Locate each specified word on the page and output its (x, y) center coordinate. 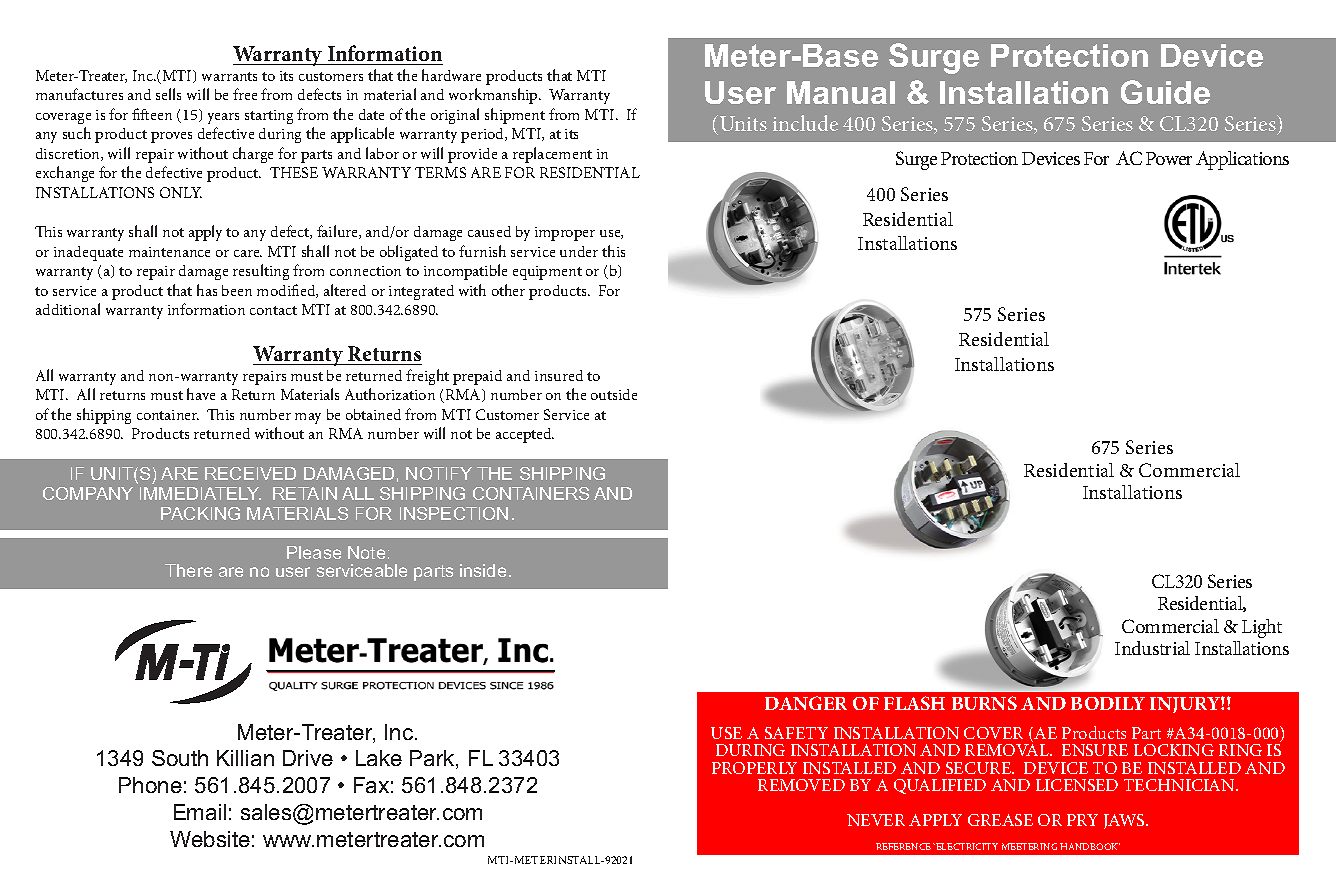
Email (200, 812)
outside (614, 394)
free (245, 94)
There (188, 570)
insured (559, 375)
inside (483, 570)
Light (1262, 628)
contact (273, 310)
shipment (515, 116)
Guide (1165, 92)
